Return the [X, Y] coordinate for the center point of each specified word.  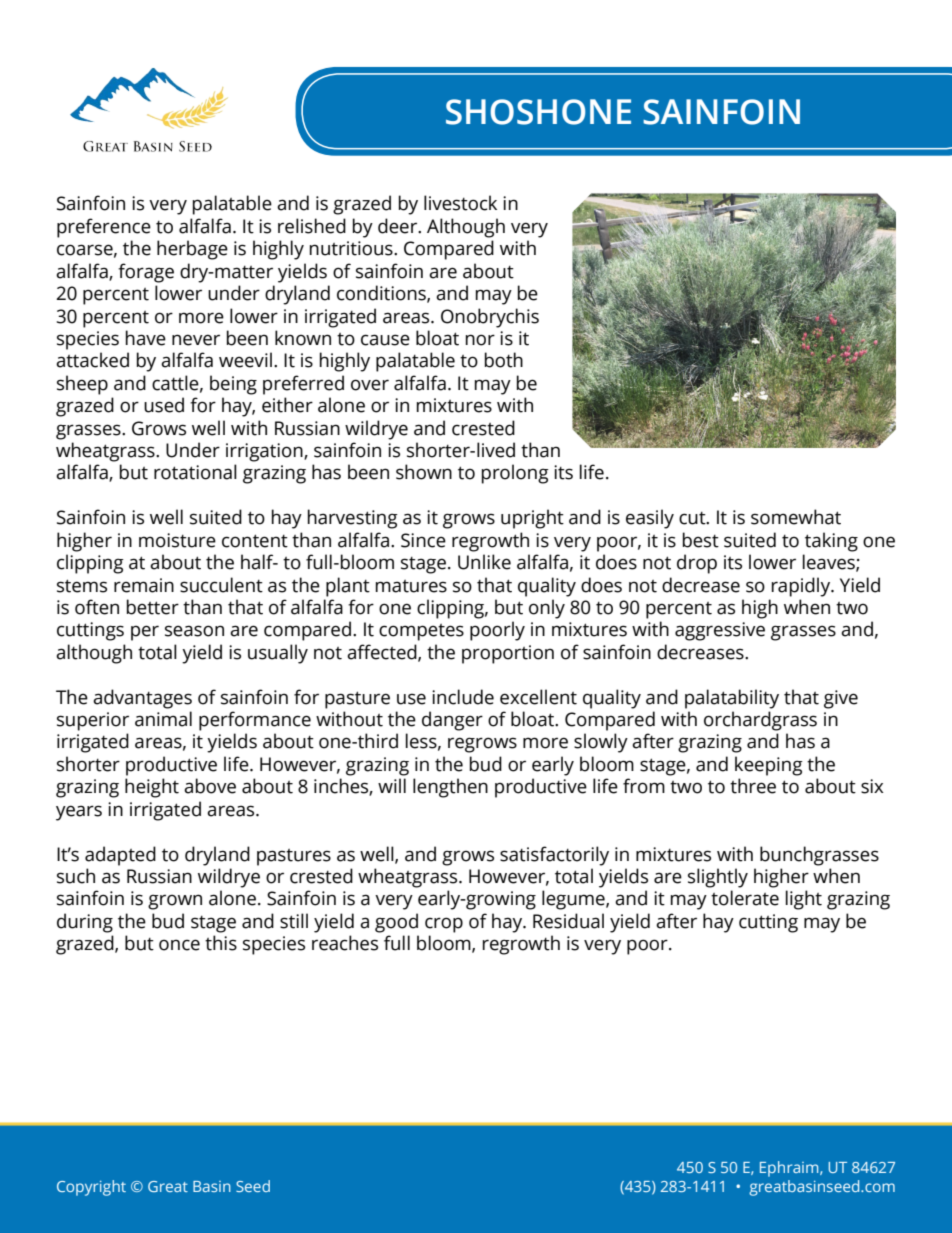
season [194, 631]
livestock [460, 203]
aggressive [720, 631]
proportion [508, 654]
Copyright [91, 1188]
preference [104, 228]
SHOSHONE [538, 112]
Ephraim [790, 1169]
